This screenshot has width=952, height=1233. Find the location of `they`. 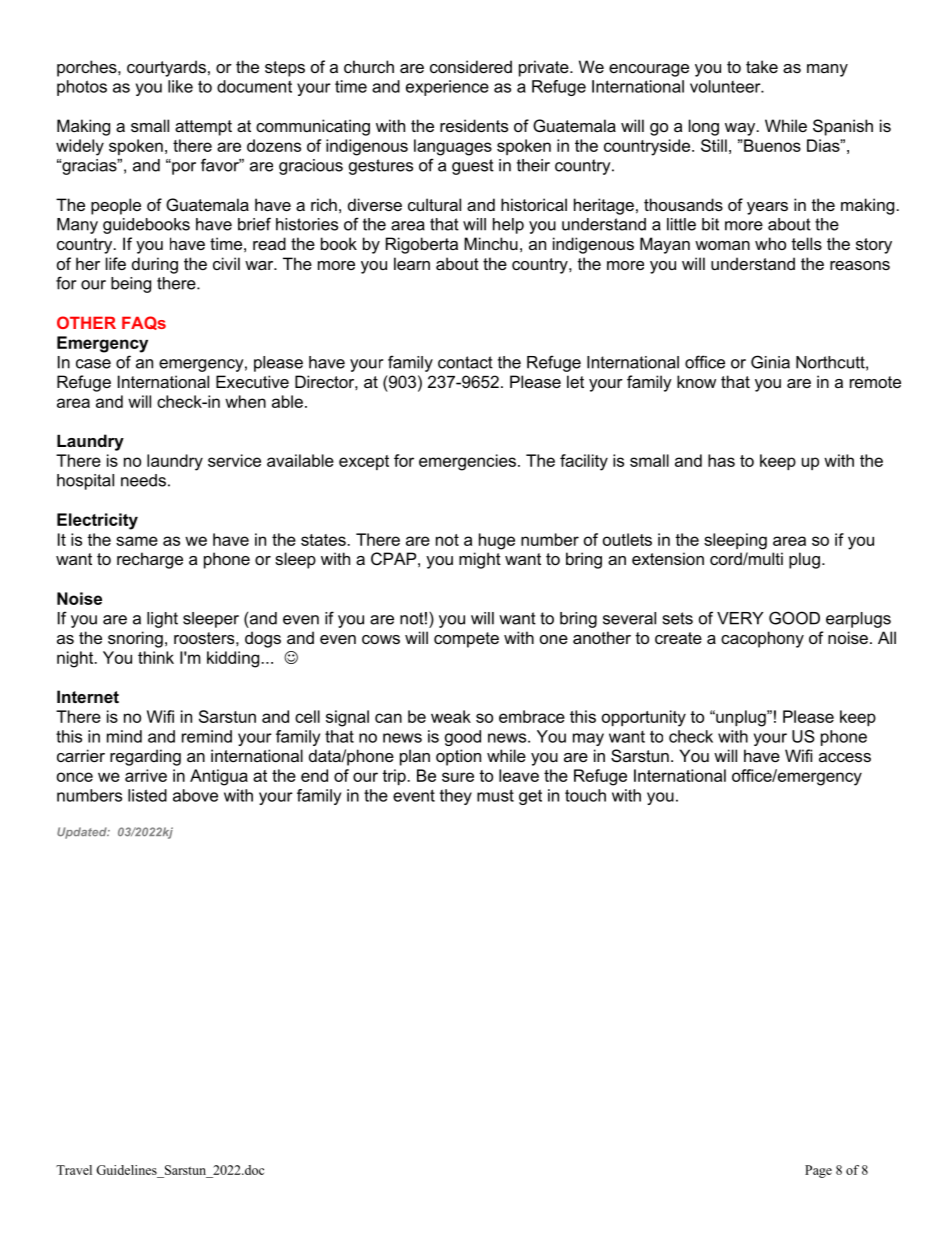

they is located at coordinates (456, 797).
